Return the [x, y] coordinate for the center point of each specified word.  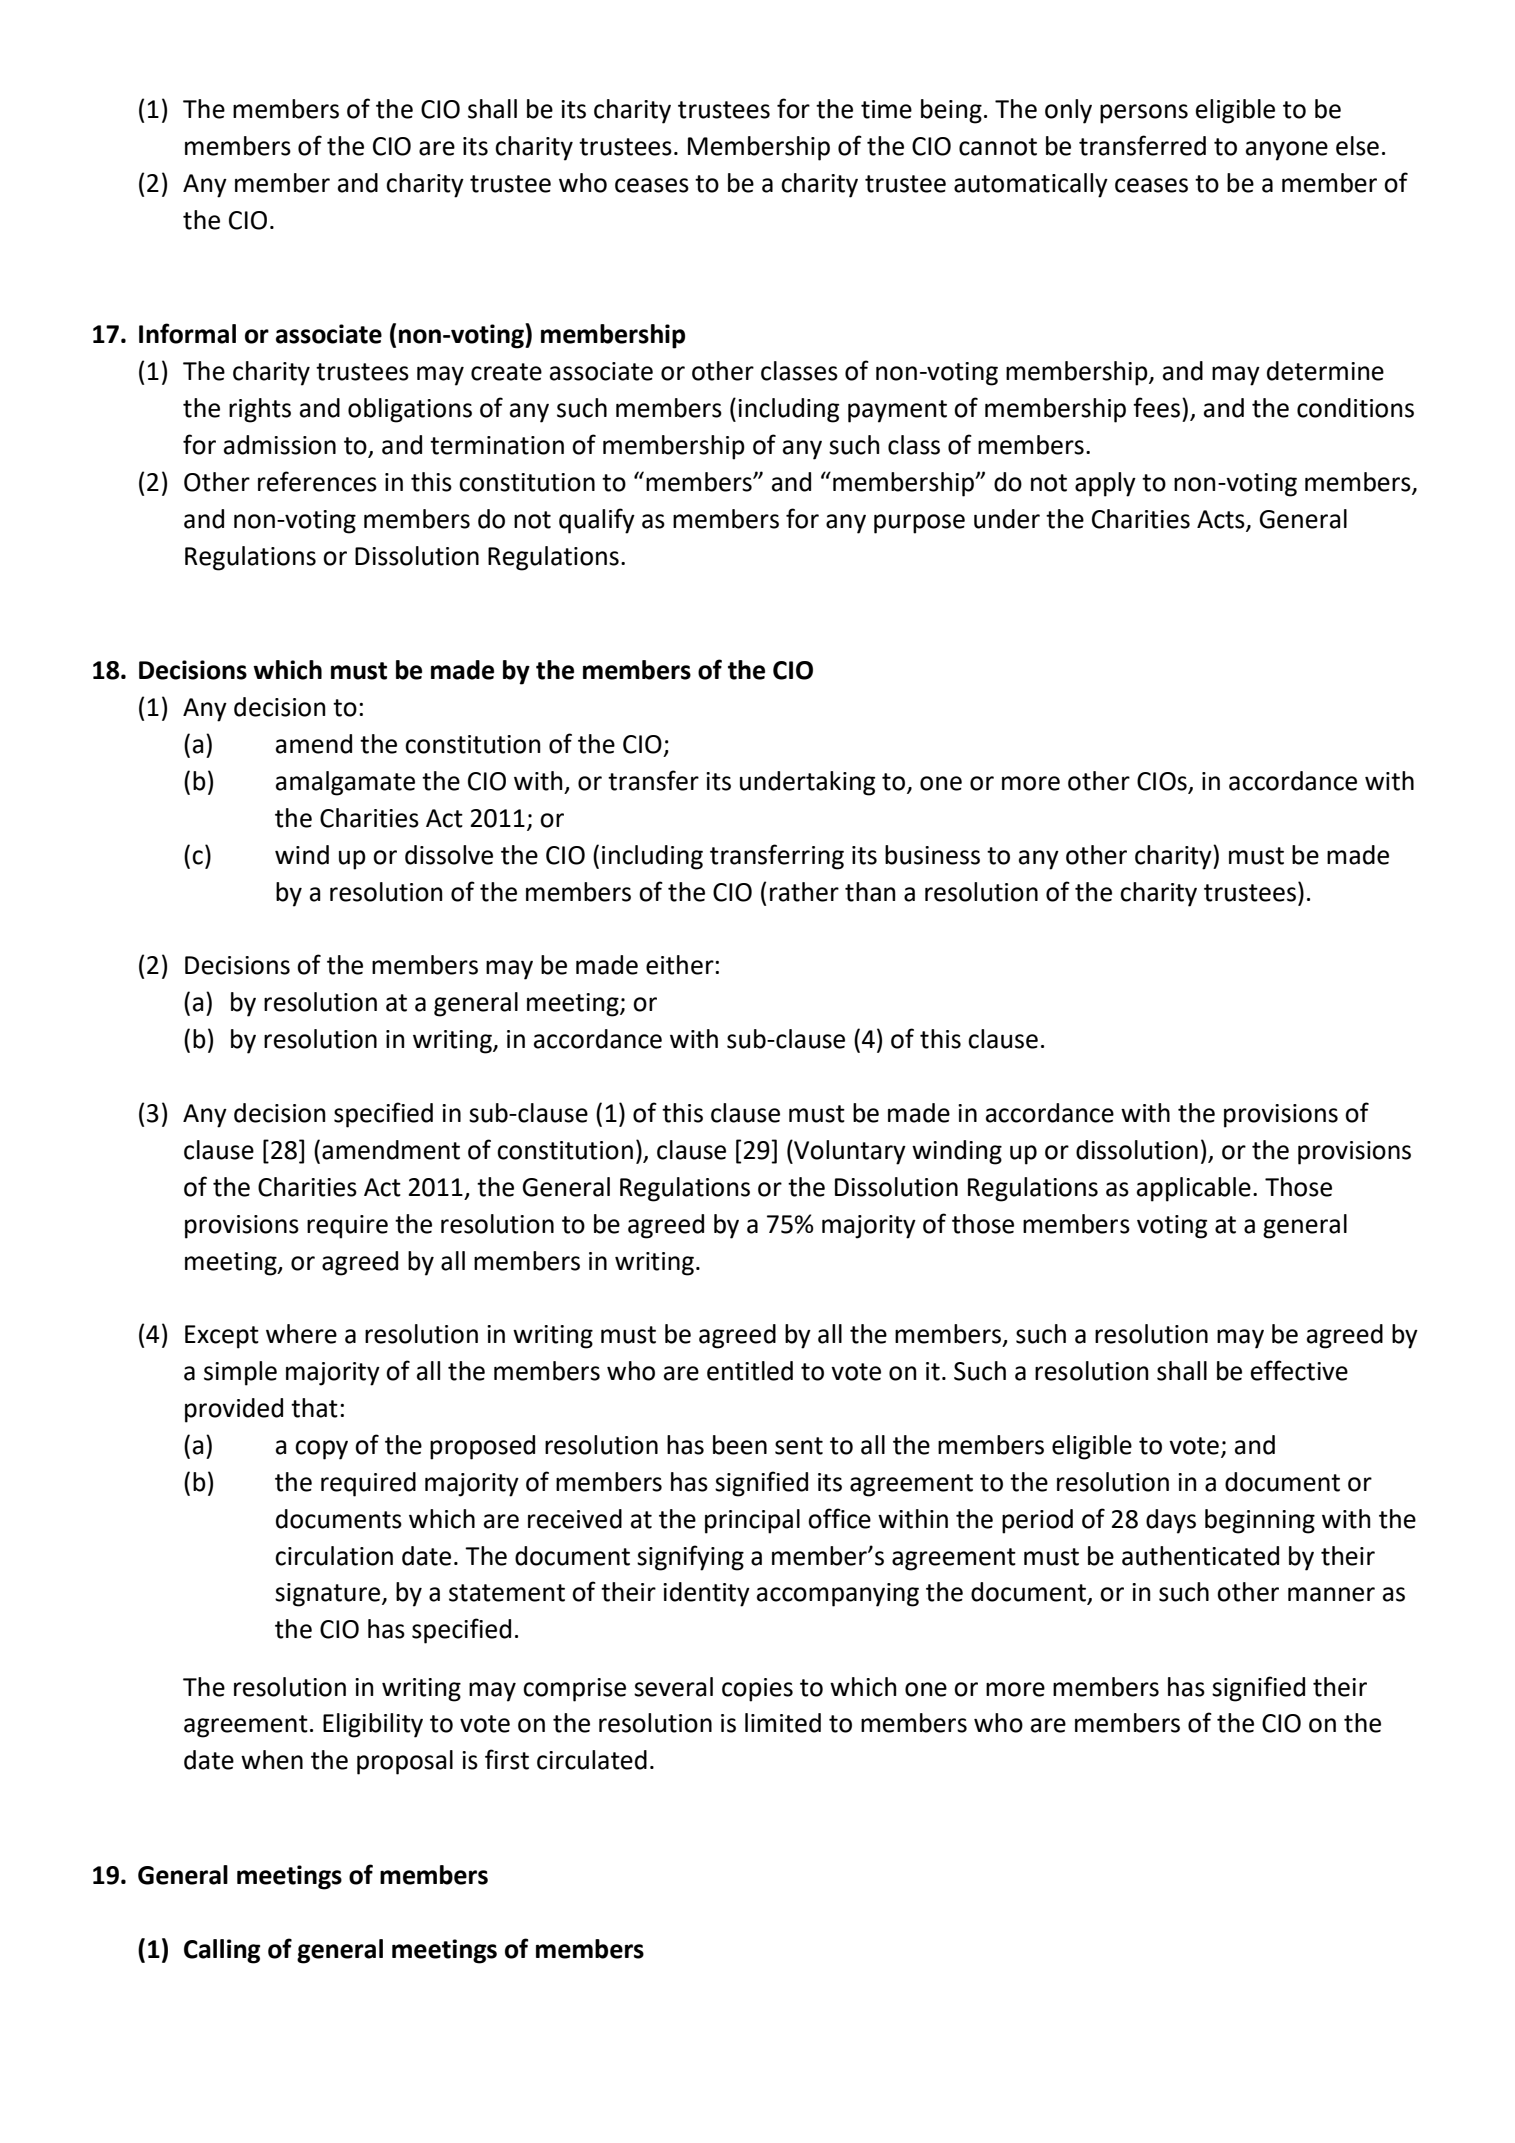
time [886, 109]
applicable [1194, 1189]
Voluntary [849, 1152]
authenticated [1200, 1556]
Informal [187, 333]
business [932, 855]
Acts [1222, 520]
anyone [1287, 151]
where [301, 1334]
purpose [919, 524]
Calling [222, 1951]
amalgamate [345, 783]
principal [752, 1521]
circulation [334, 1556]
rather [804, 892]
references [317, 481]
